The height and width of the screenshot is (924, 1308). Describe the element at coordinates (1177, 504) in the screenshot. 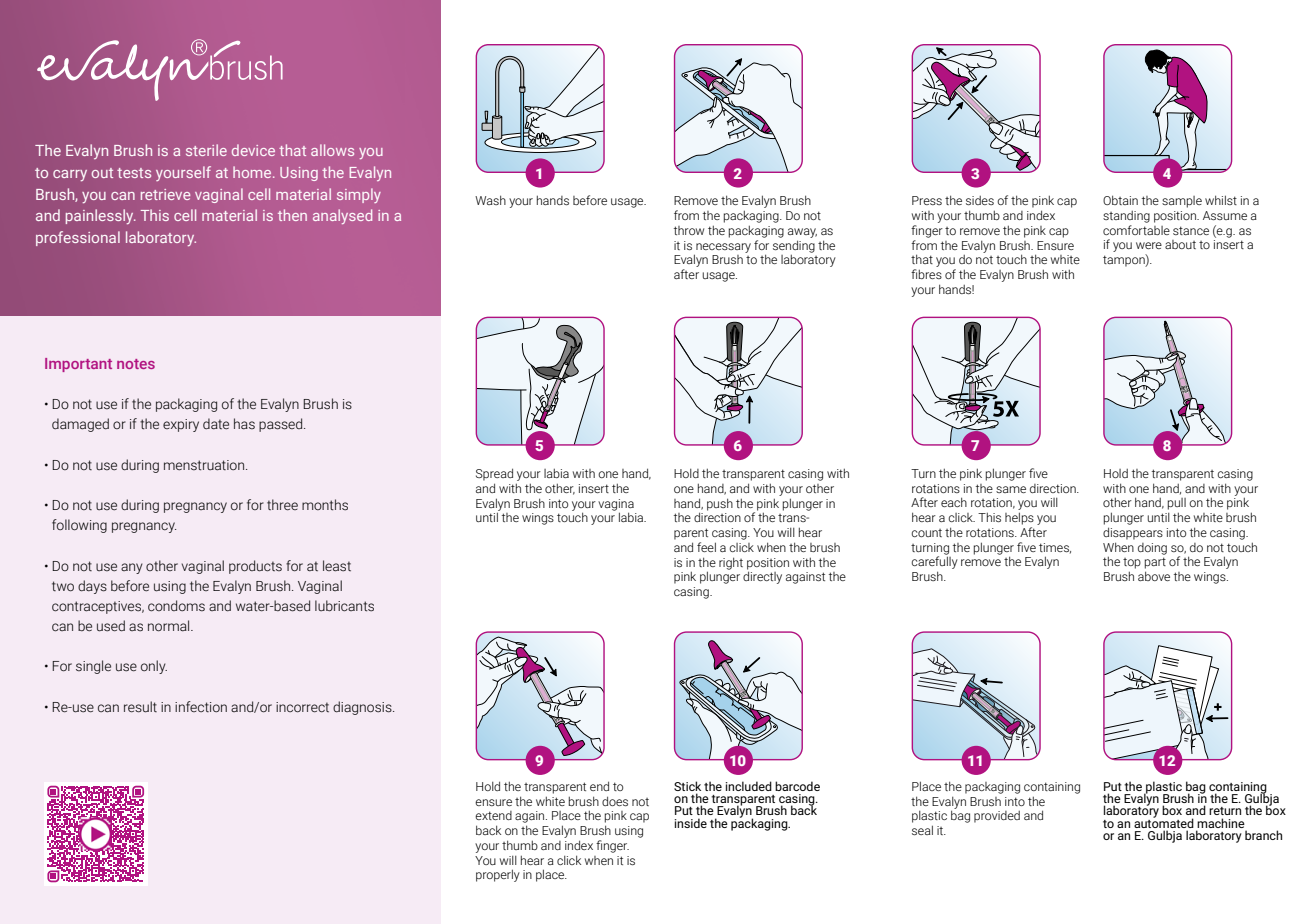

I see `pull` at that location.
